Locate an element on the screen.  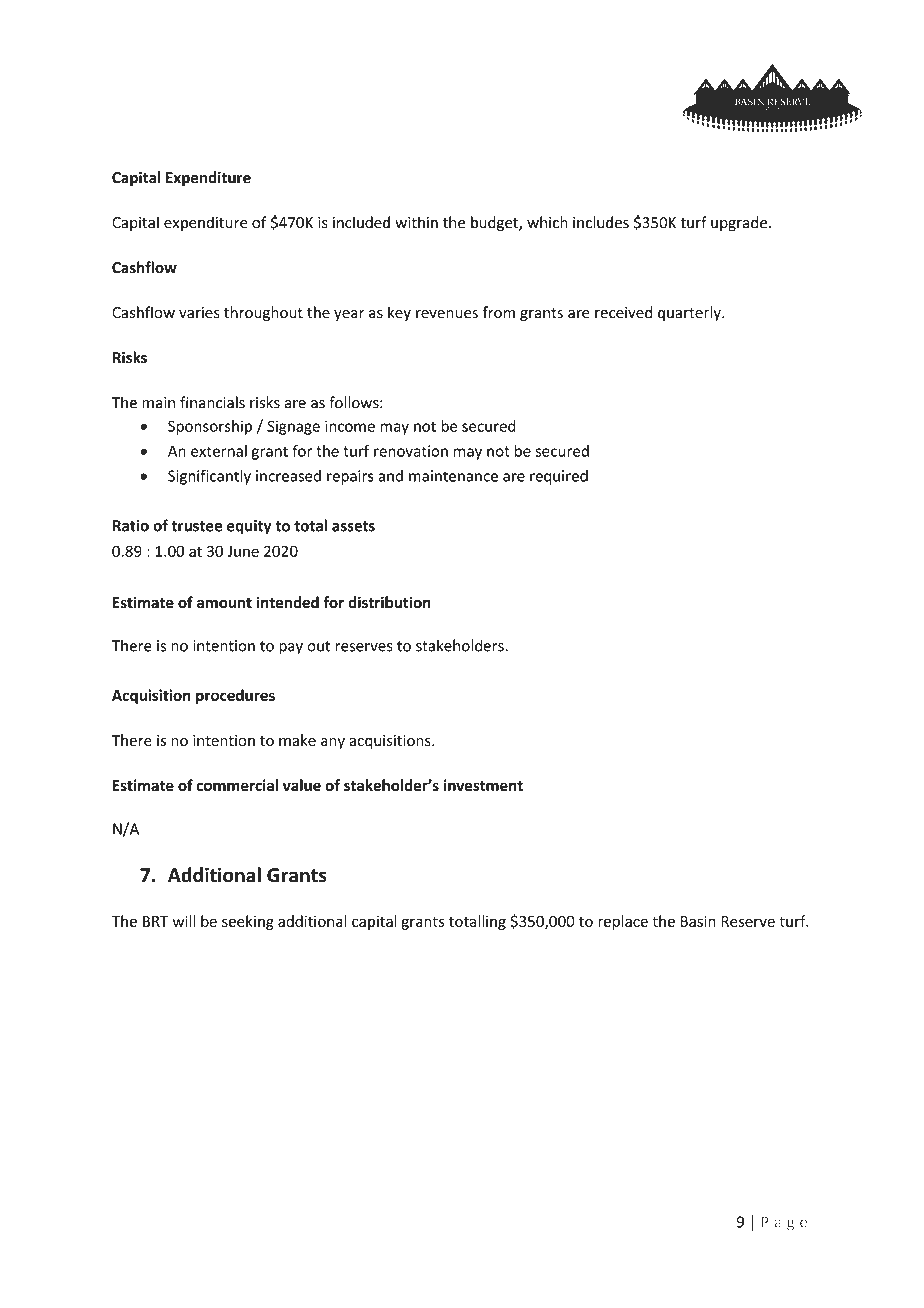
includes is located at coordinates (601, 222).
